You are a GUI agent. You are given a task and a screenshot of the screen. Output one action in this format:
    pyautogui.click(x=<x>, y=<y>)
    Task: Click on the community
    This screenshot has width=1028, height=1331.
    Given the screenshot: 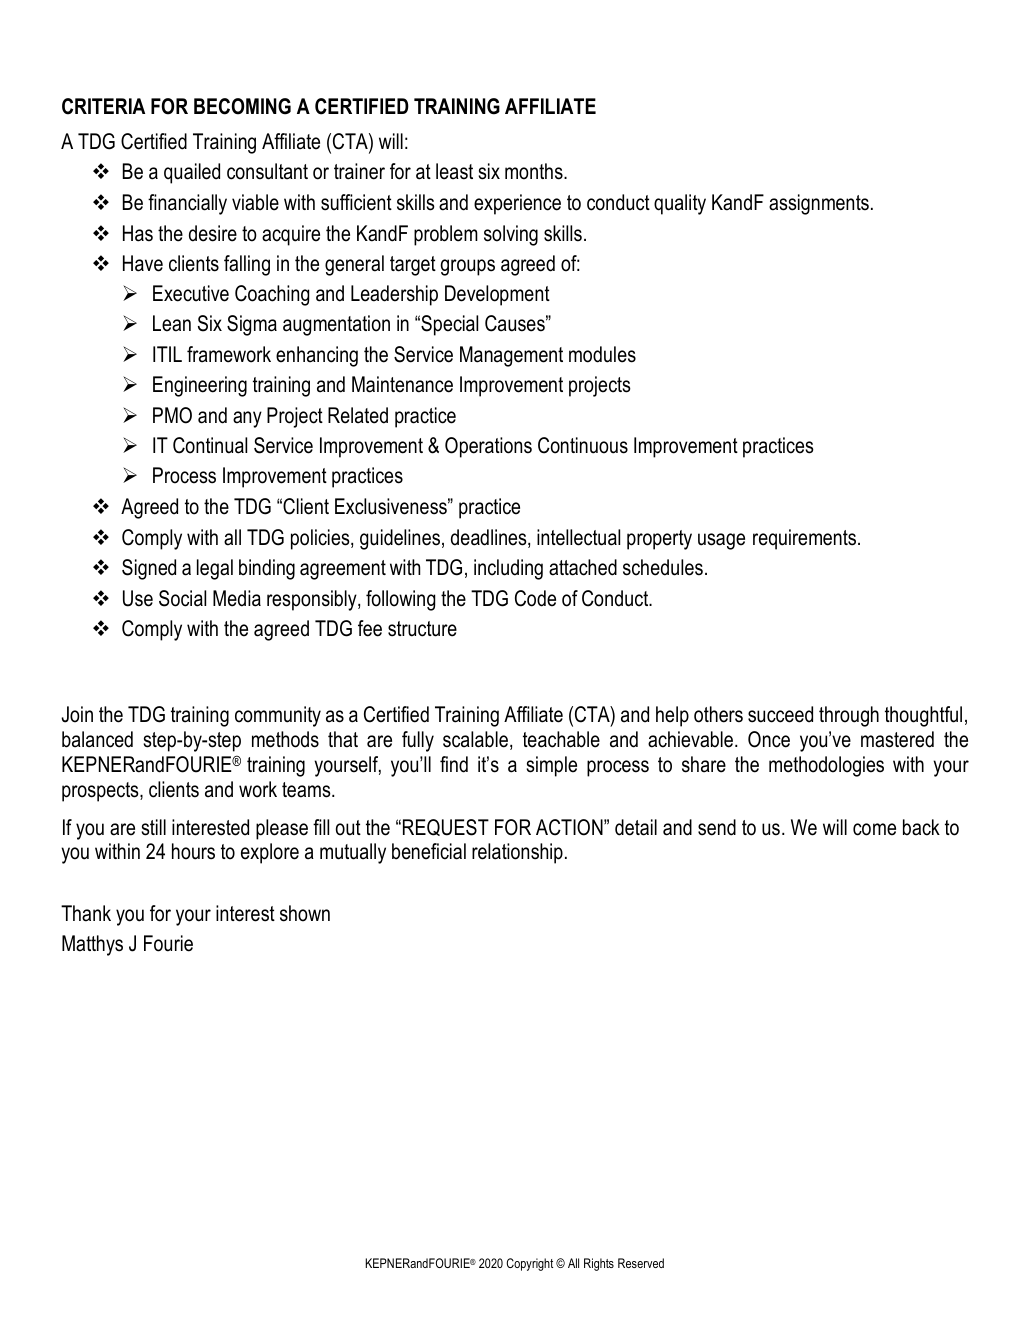 What is the action you would take?
    pyautogui.click(x=278, y=716)
